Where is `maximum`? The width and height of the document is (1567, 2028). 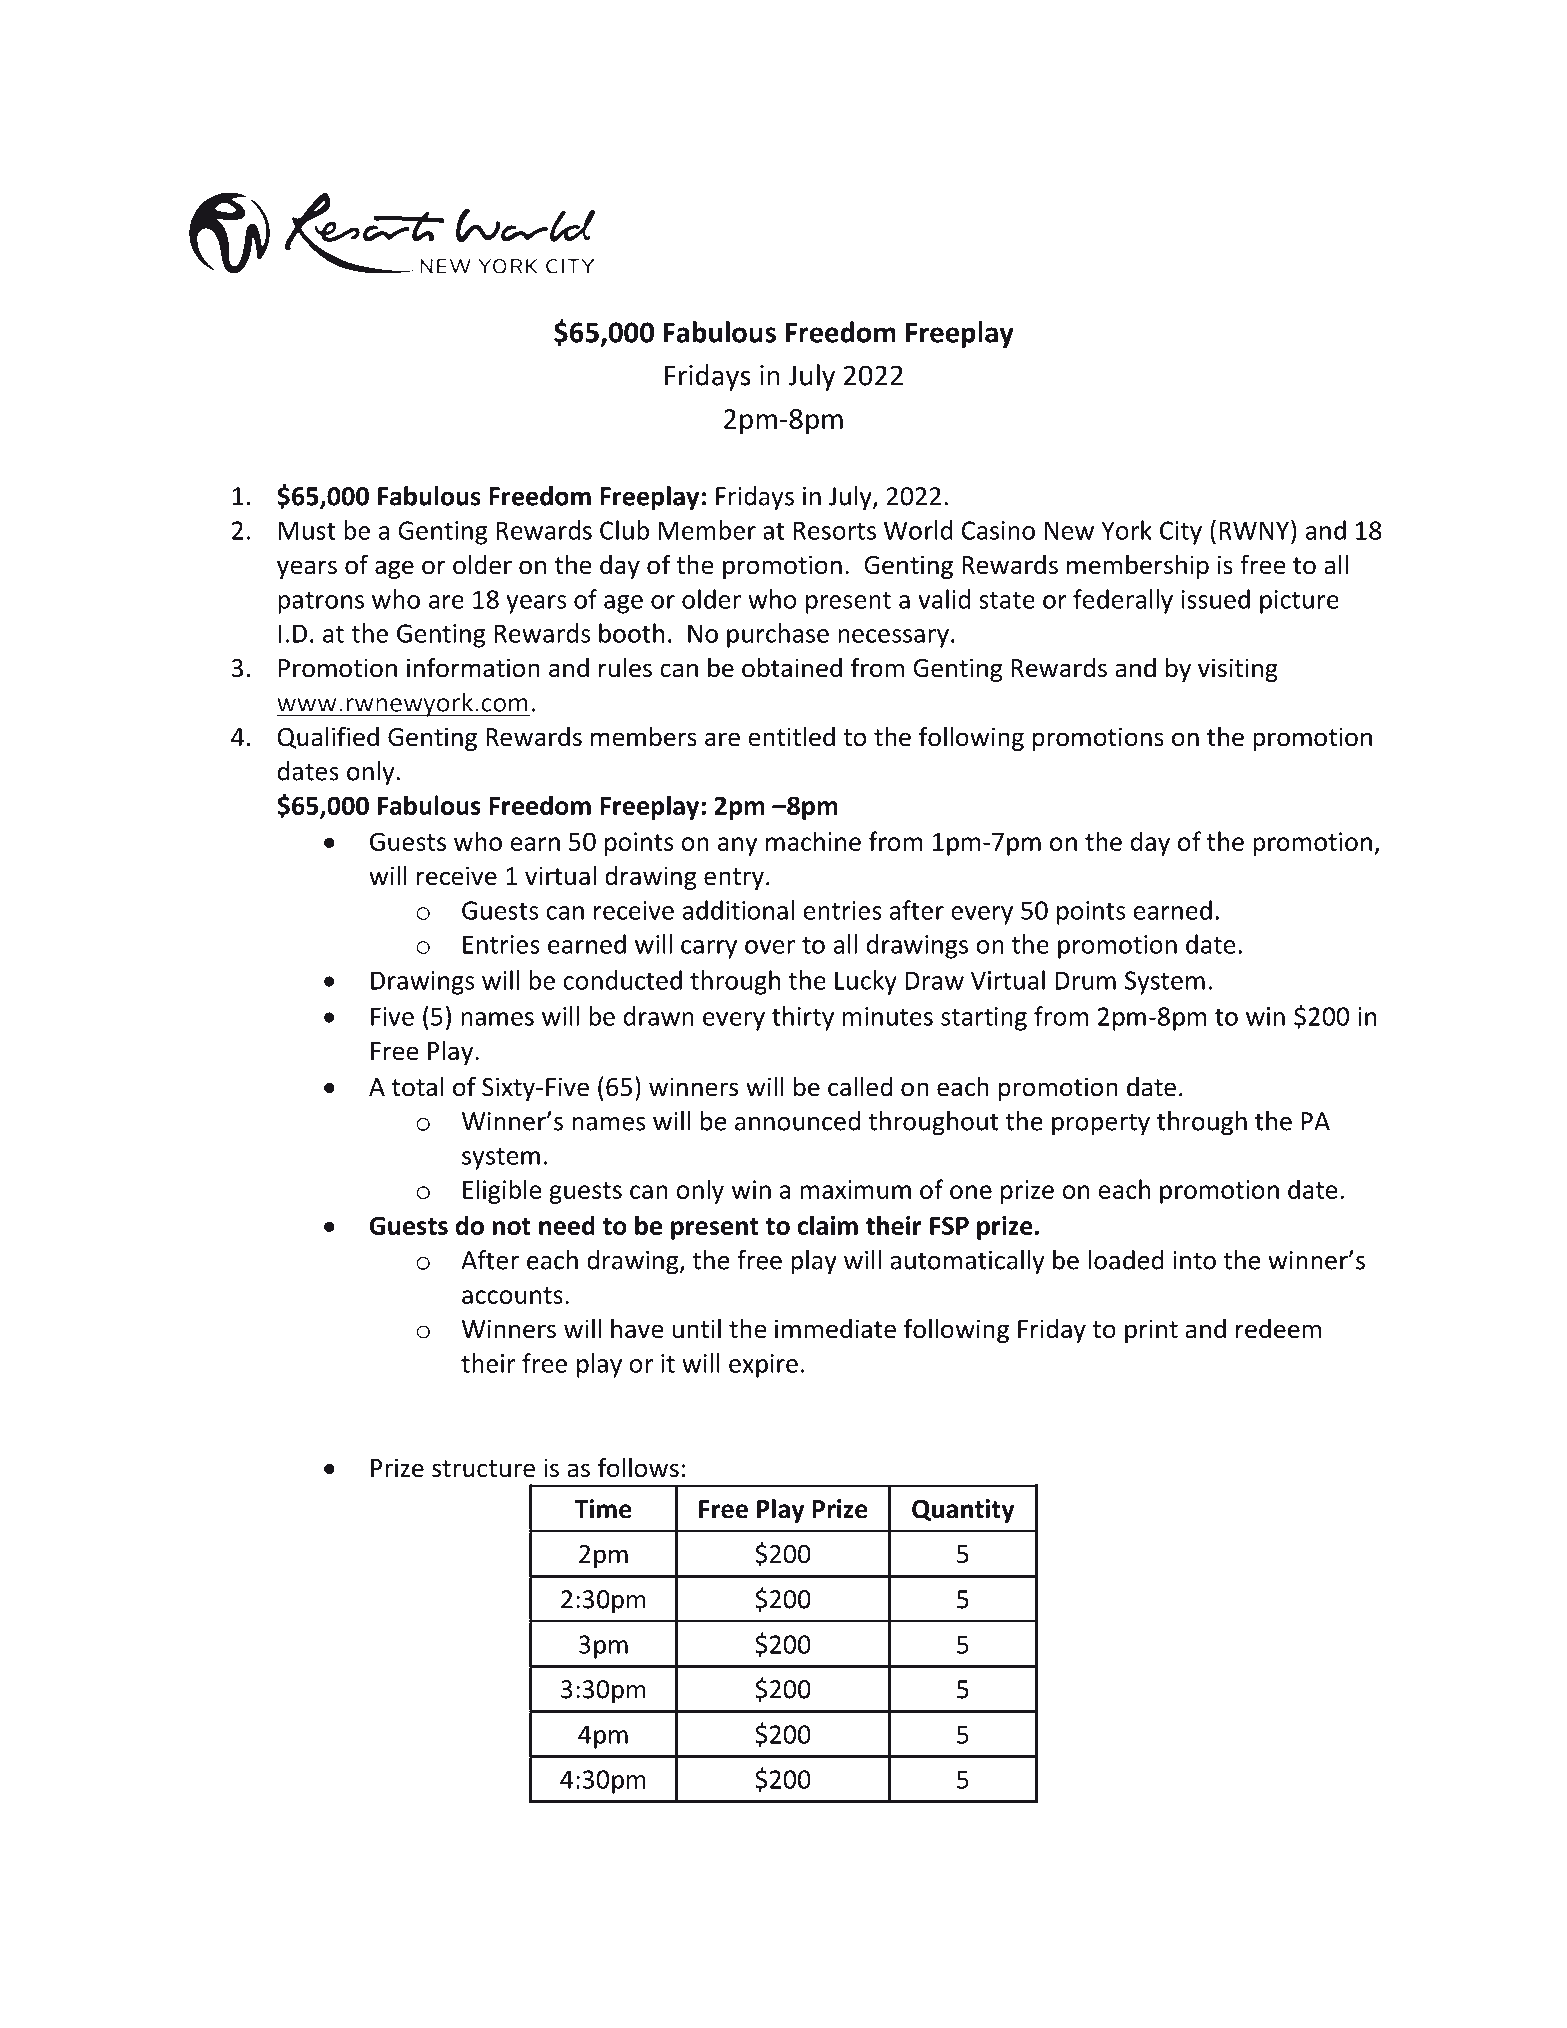 maximum is located at coordinates (855, 1189).
